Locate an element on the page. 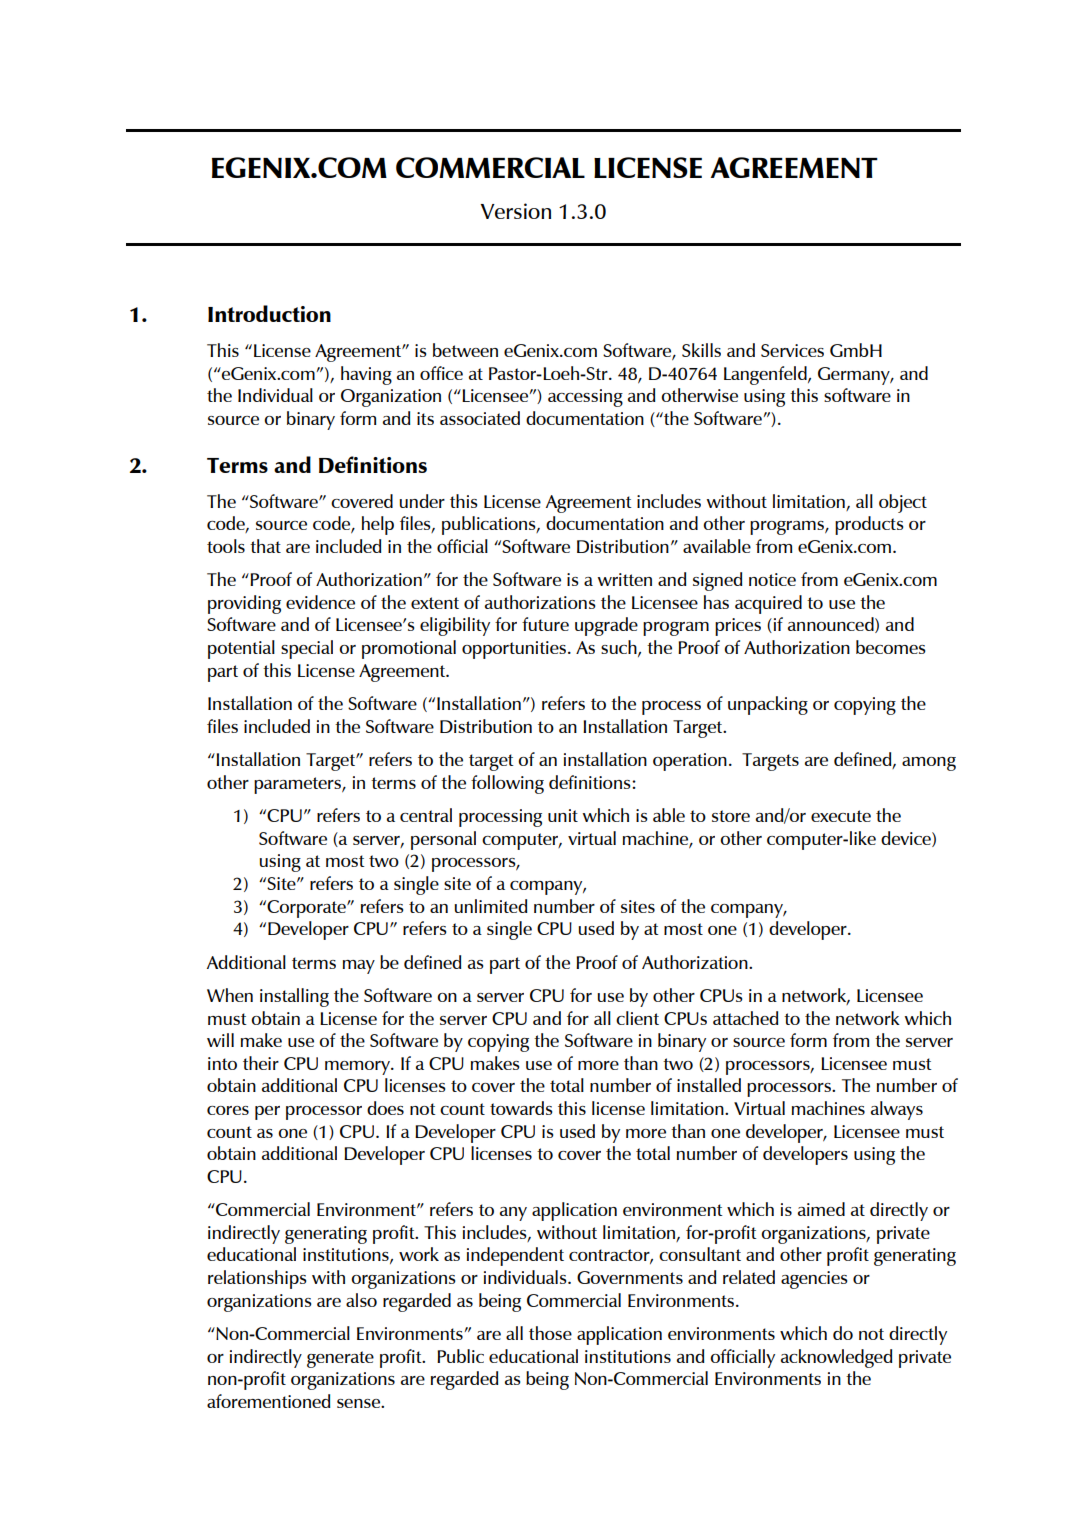  parameters is located at coordinates (298, 785).
